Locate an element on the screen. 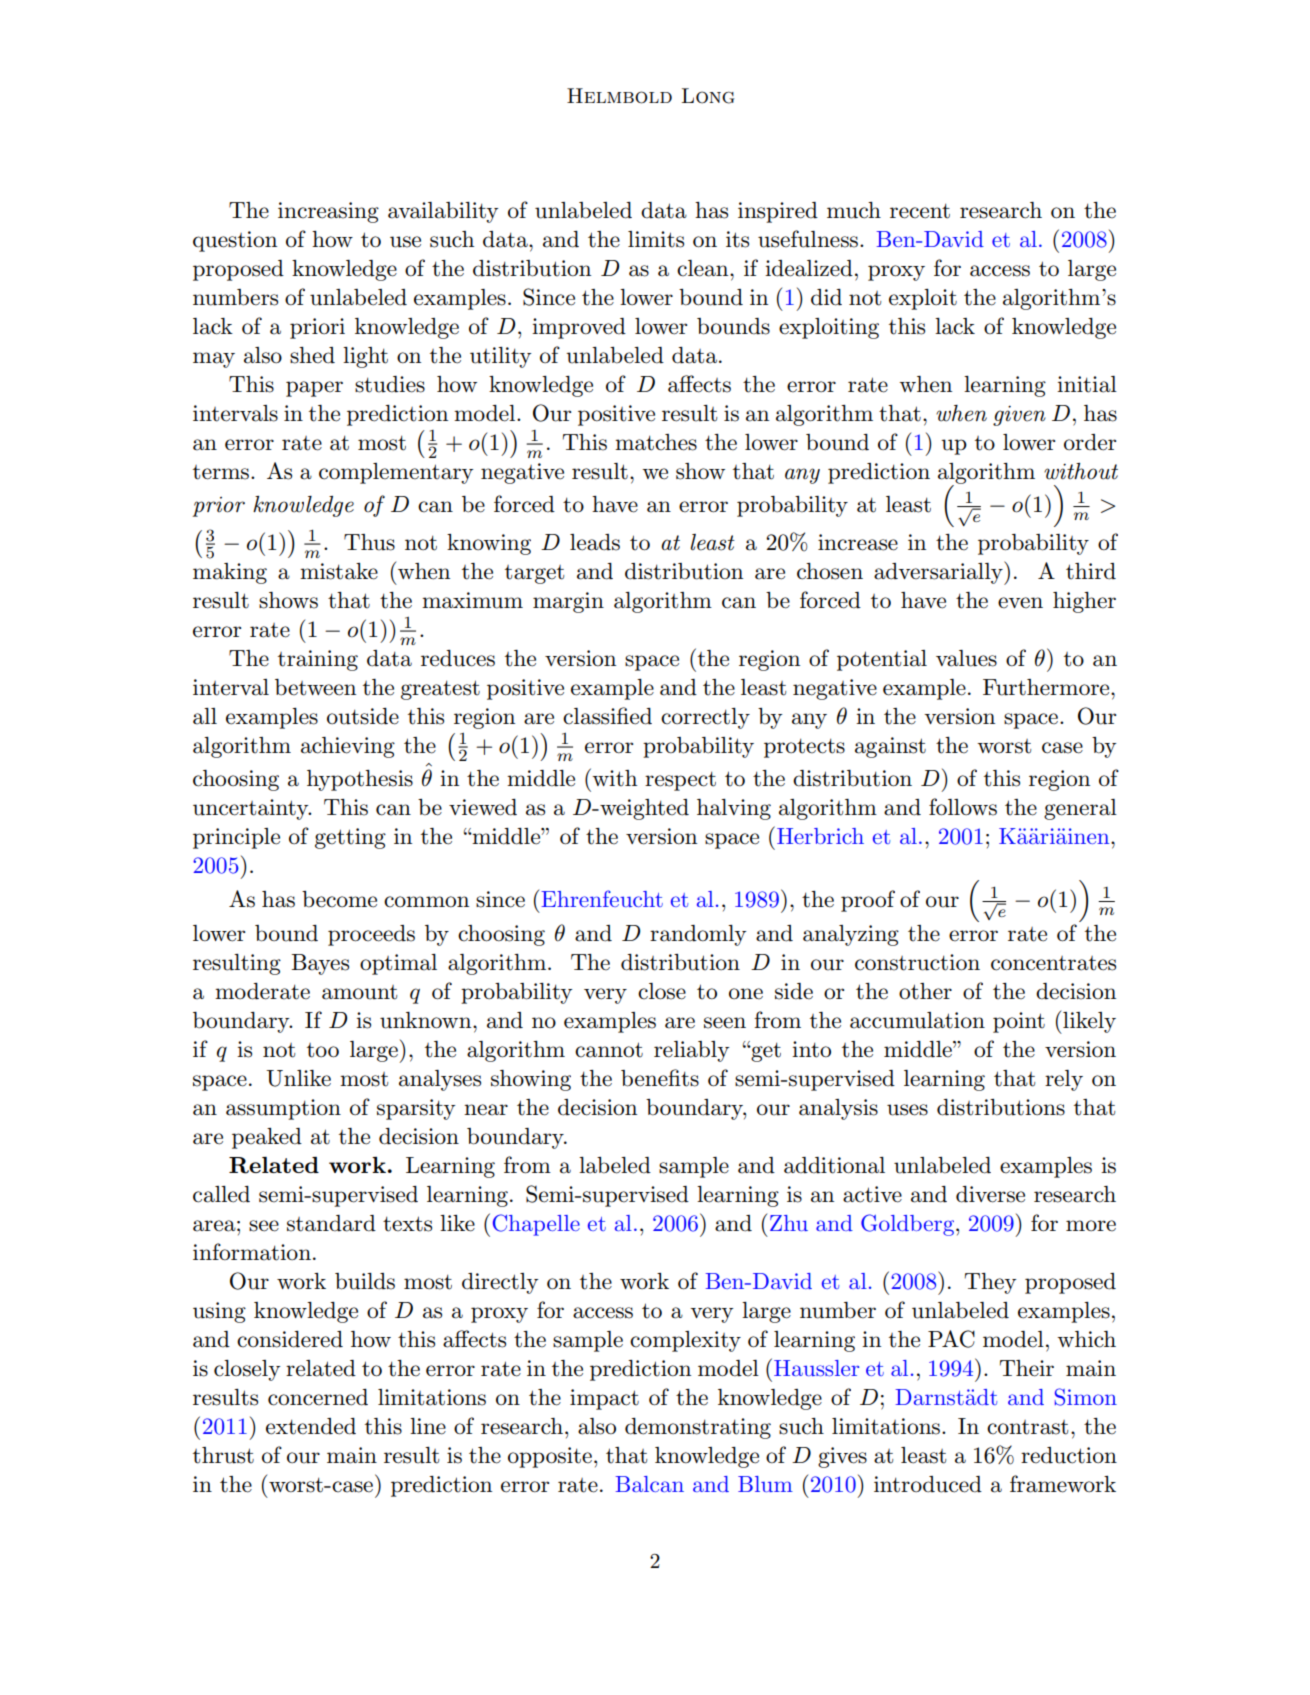  values is located at coordinates (966, 658).
